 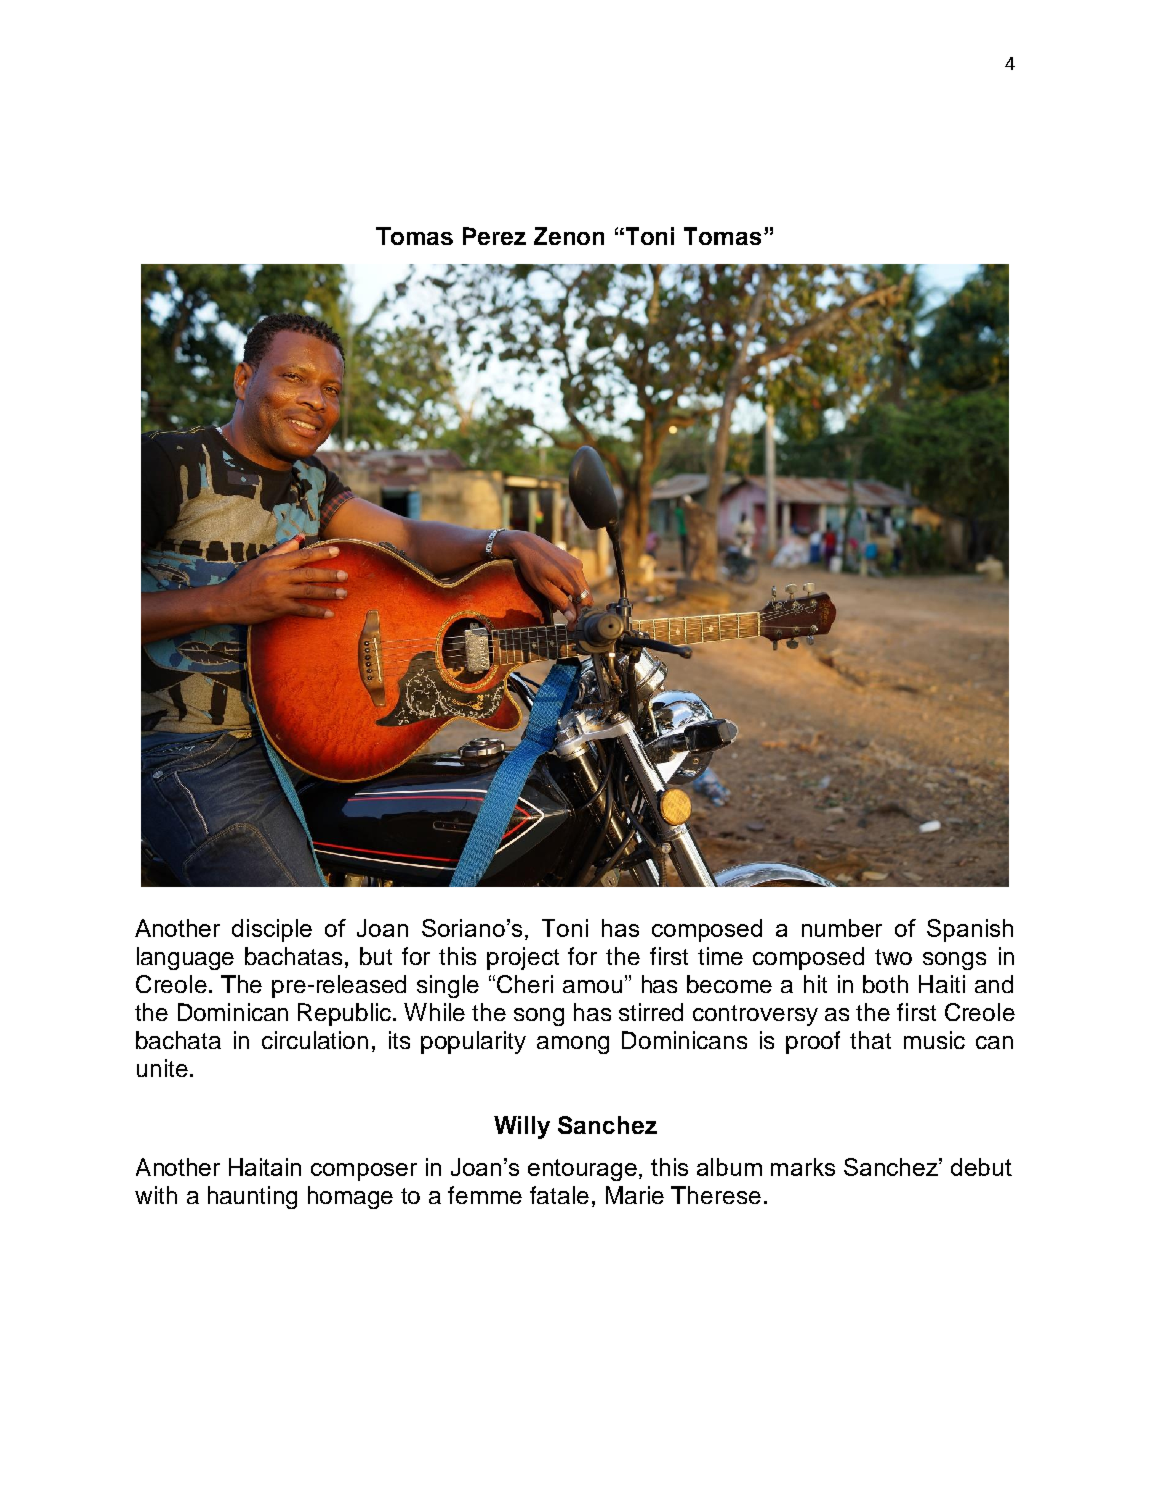 What do you see at coordinates (569, 236) in the screenshot?
I see `Zenon` at bounding box center [569, 236].
